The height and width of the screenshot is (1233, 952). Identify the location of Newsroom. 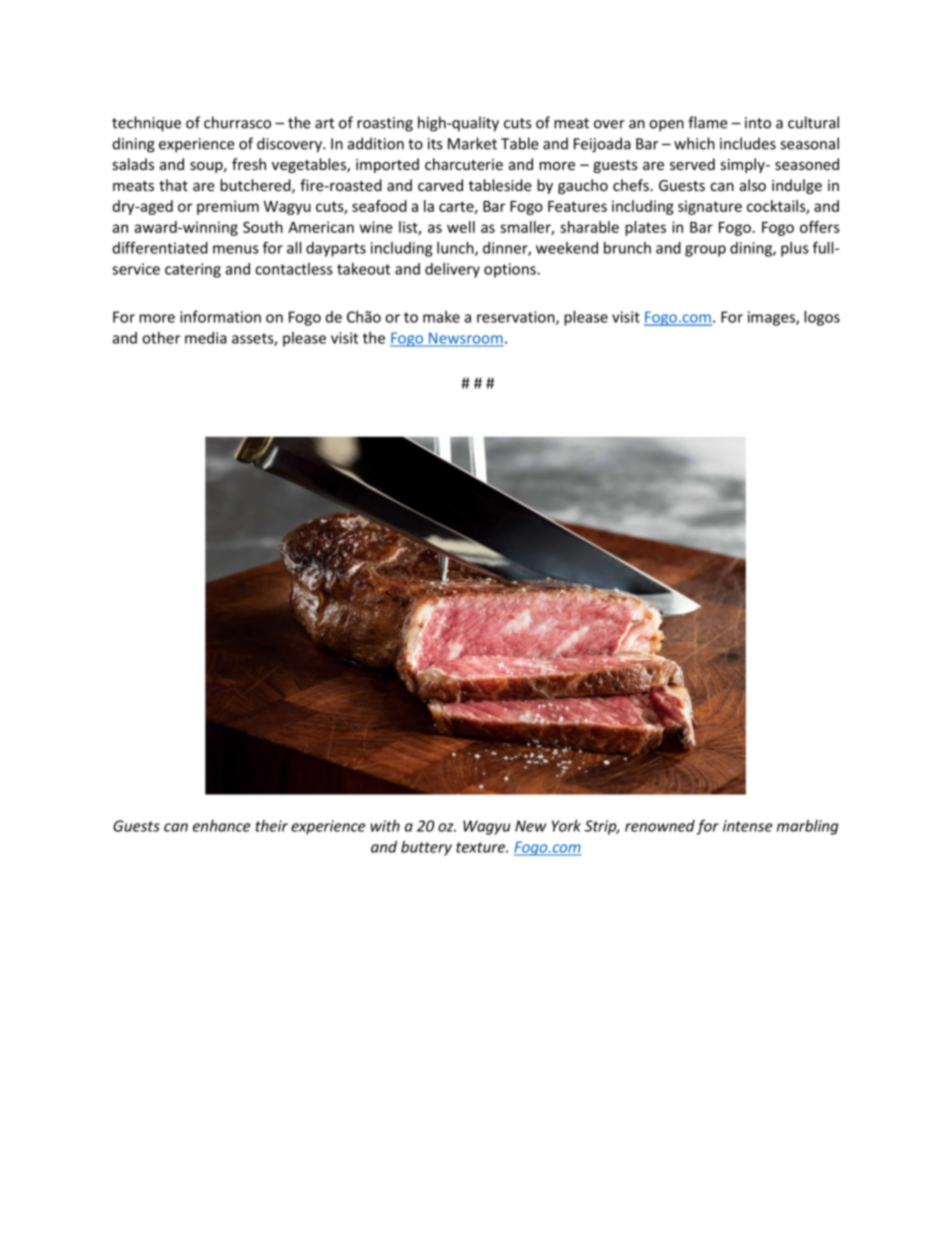
(465, 339).
